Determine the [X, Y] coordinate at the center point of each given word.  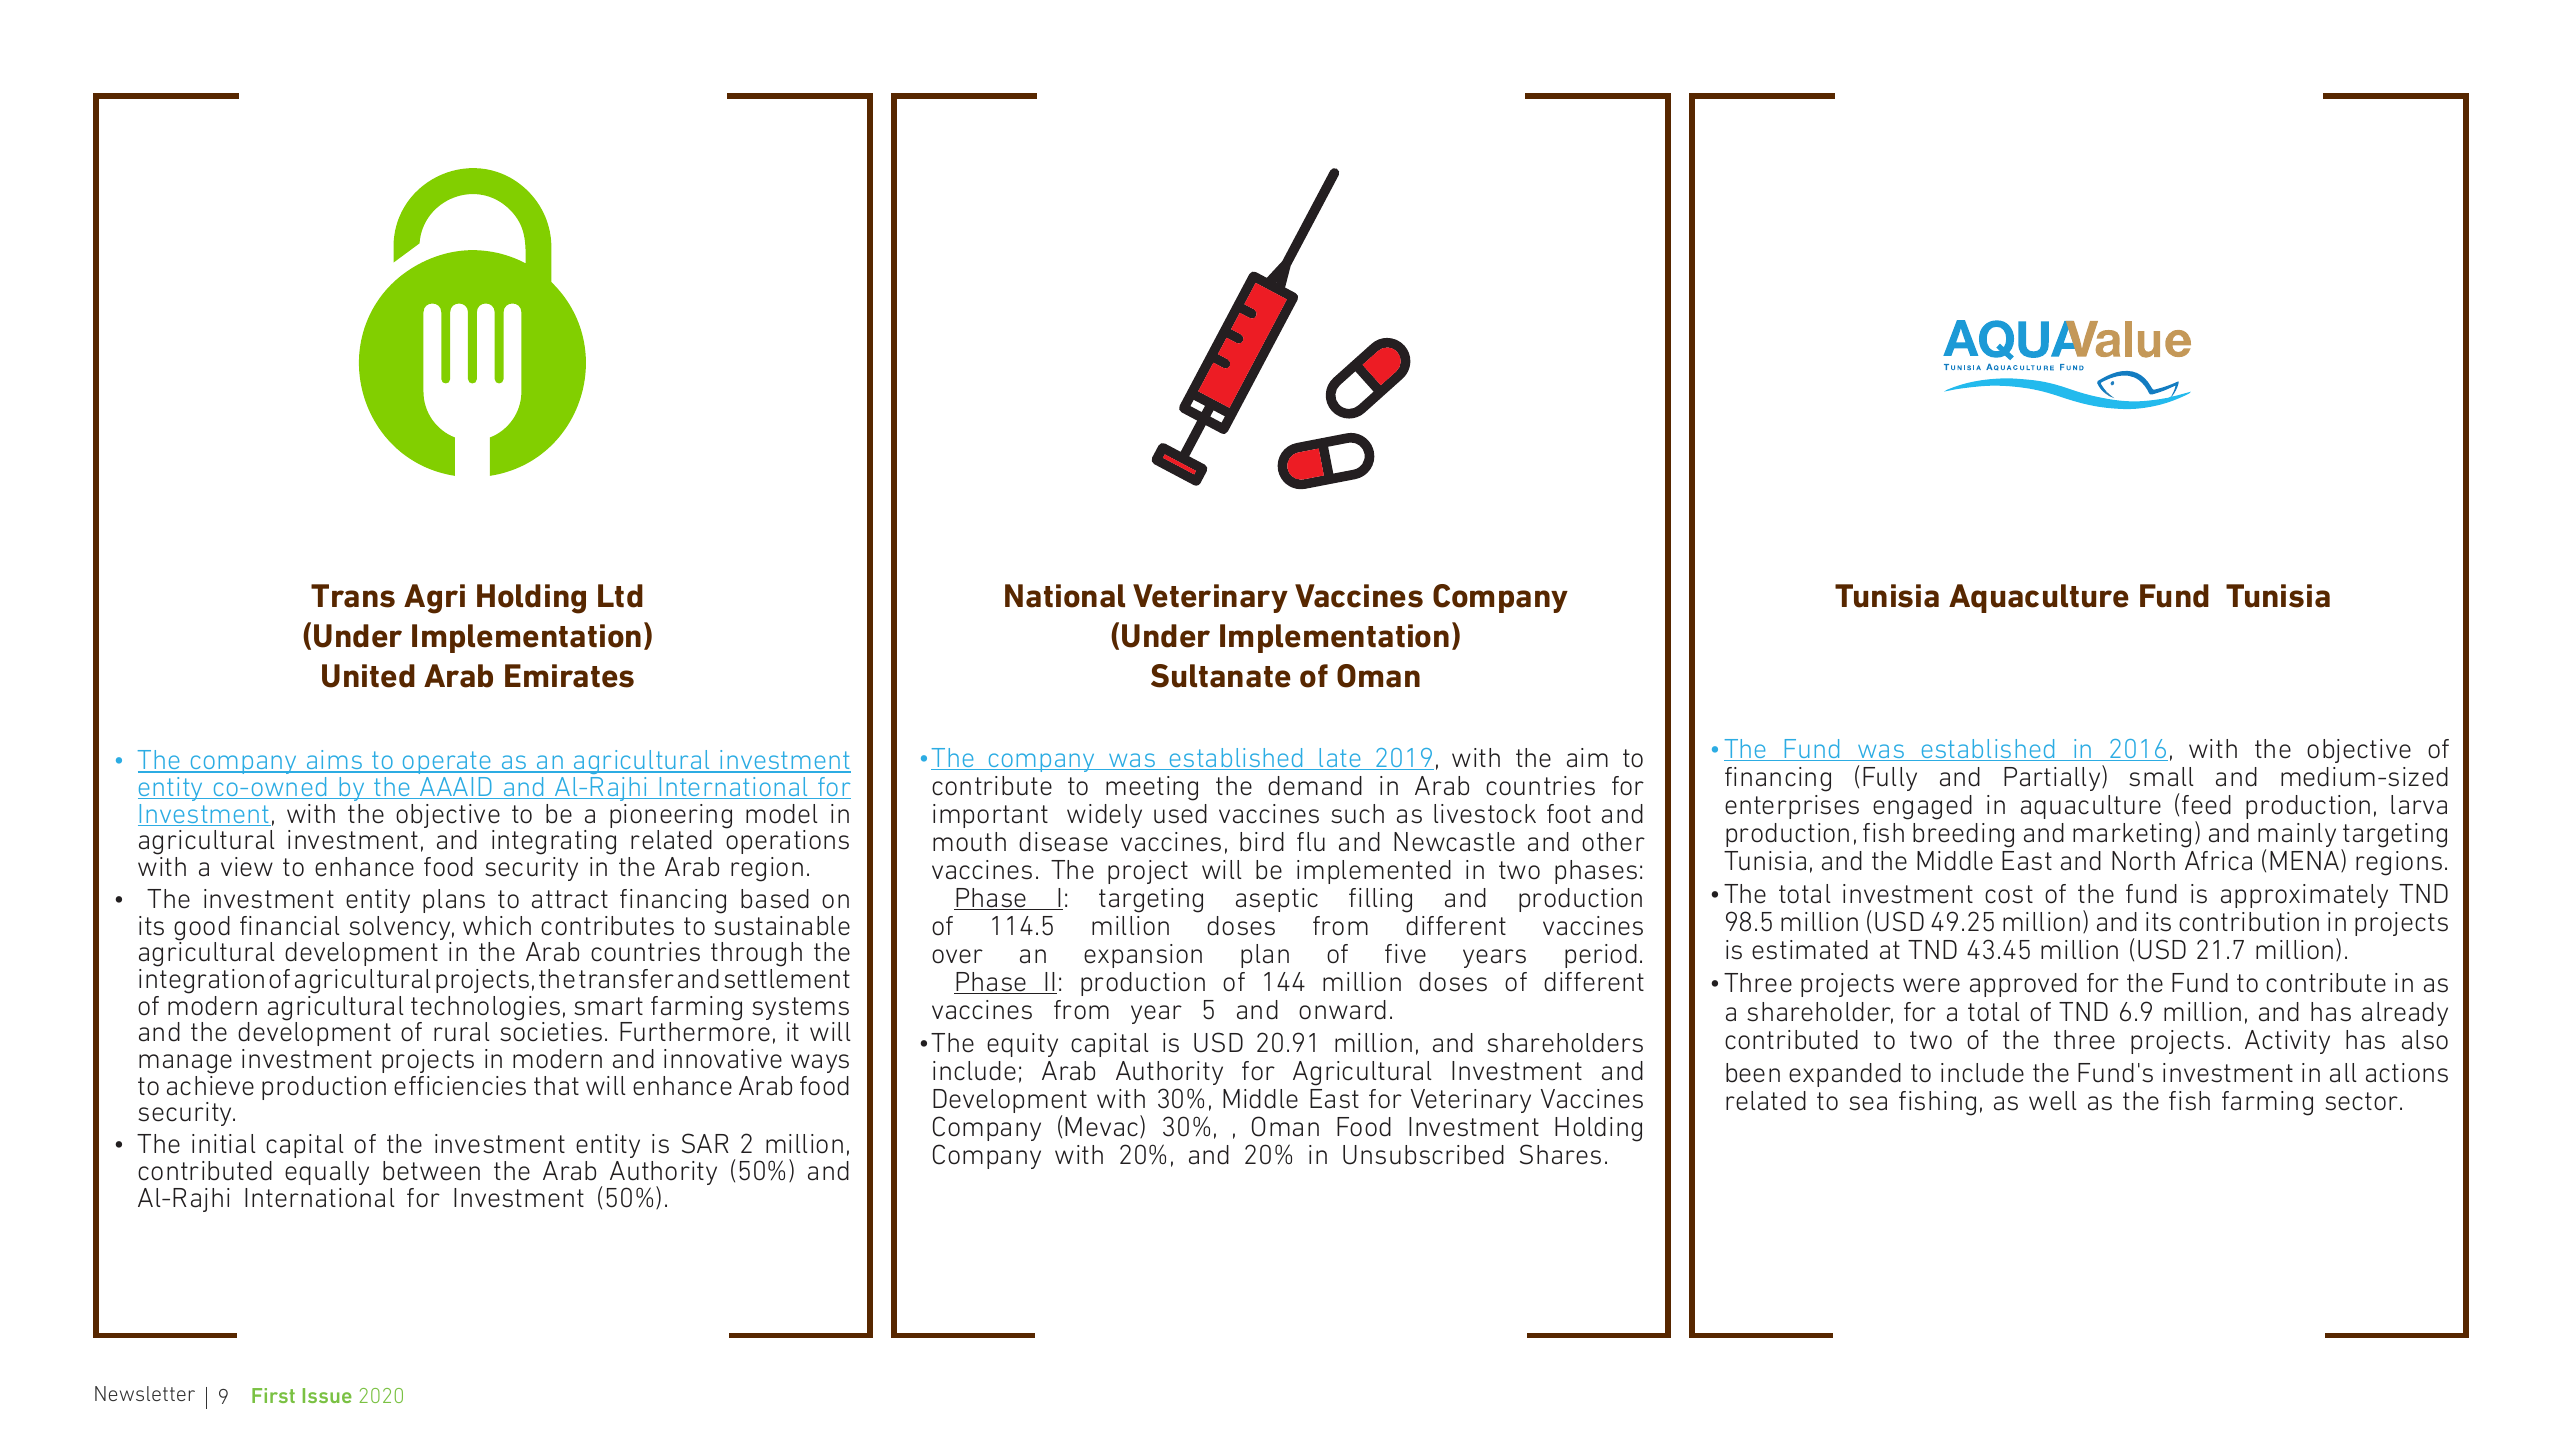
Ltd [620, 596]
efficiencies [460, 1086]
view [247, 867]
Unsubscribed [1423, 1155]
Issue [327, 1395]
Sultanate [1221, 676]
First [273, 1395]
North [2143, 861]
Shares [1560, 1154]
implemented [1374, 872]
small [2161, 777]
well [2053, 1101]
